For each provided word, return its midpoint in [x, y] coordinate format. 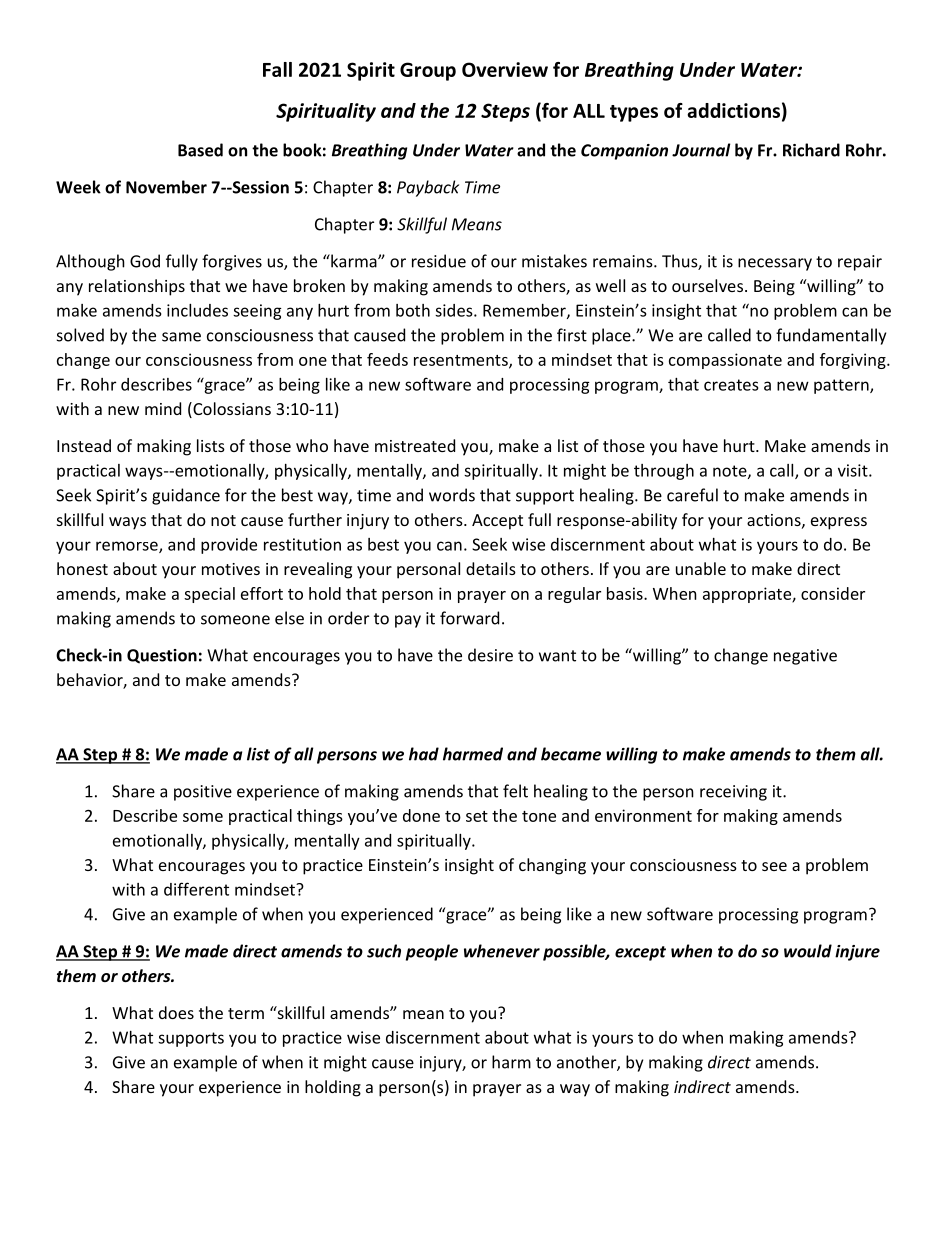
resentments [462, 361]
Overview [505, 69]
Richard [811, 150]
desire [490, 655]
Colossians [231, 410]
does [176, 1012]
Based [200, 150]
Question [162, 656]
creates [731, 385]
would [808, 951]
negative [805, 657]
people [432, 952]
